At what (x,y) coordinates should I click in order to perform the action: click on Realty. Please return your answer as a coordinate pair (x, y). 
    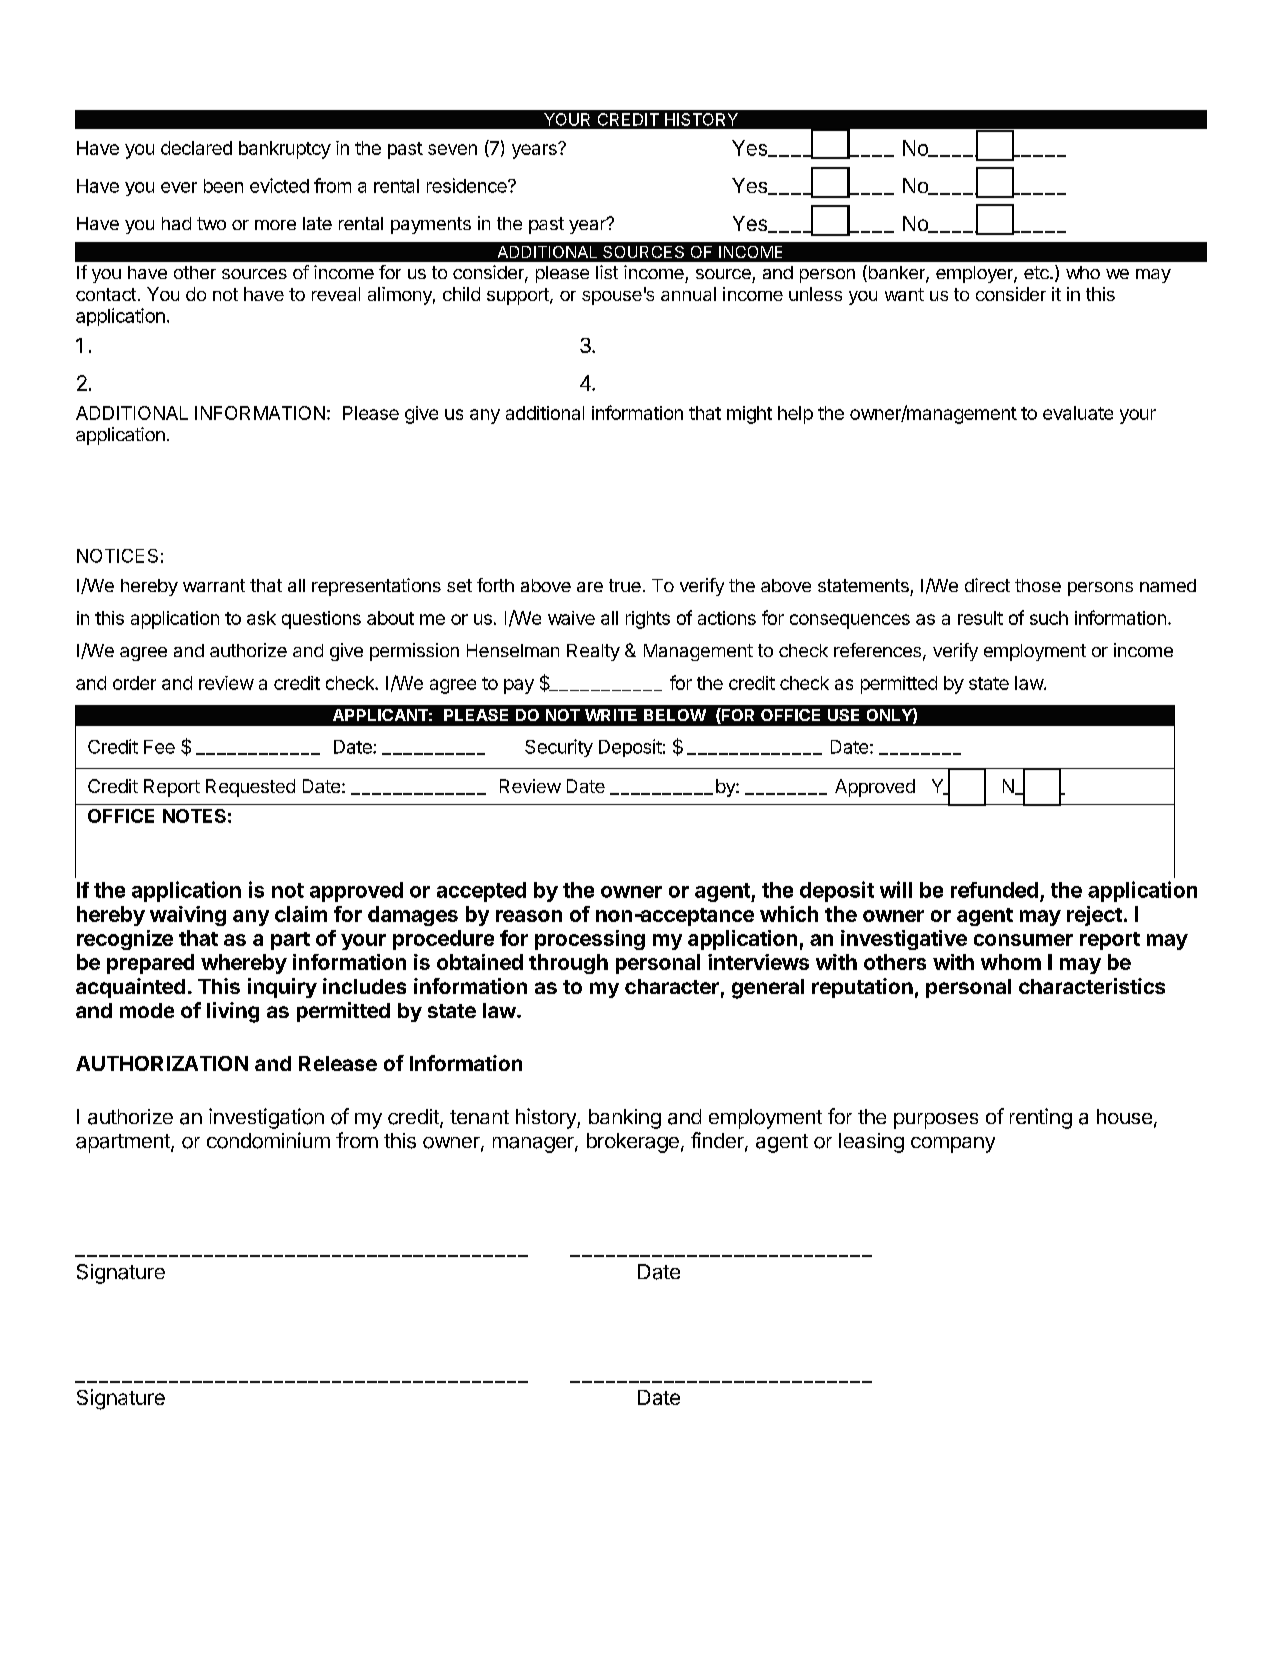
    Looking at the image, I should click on (593, 652).
